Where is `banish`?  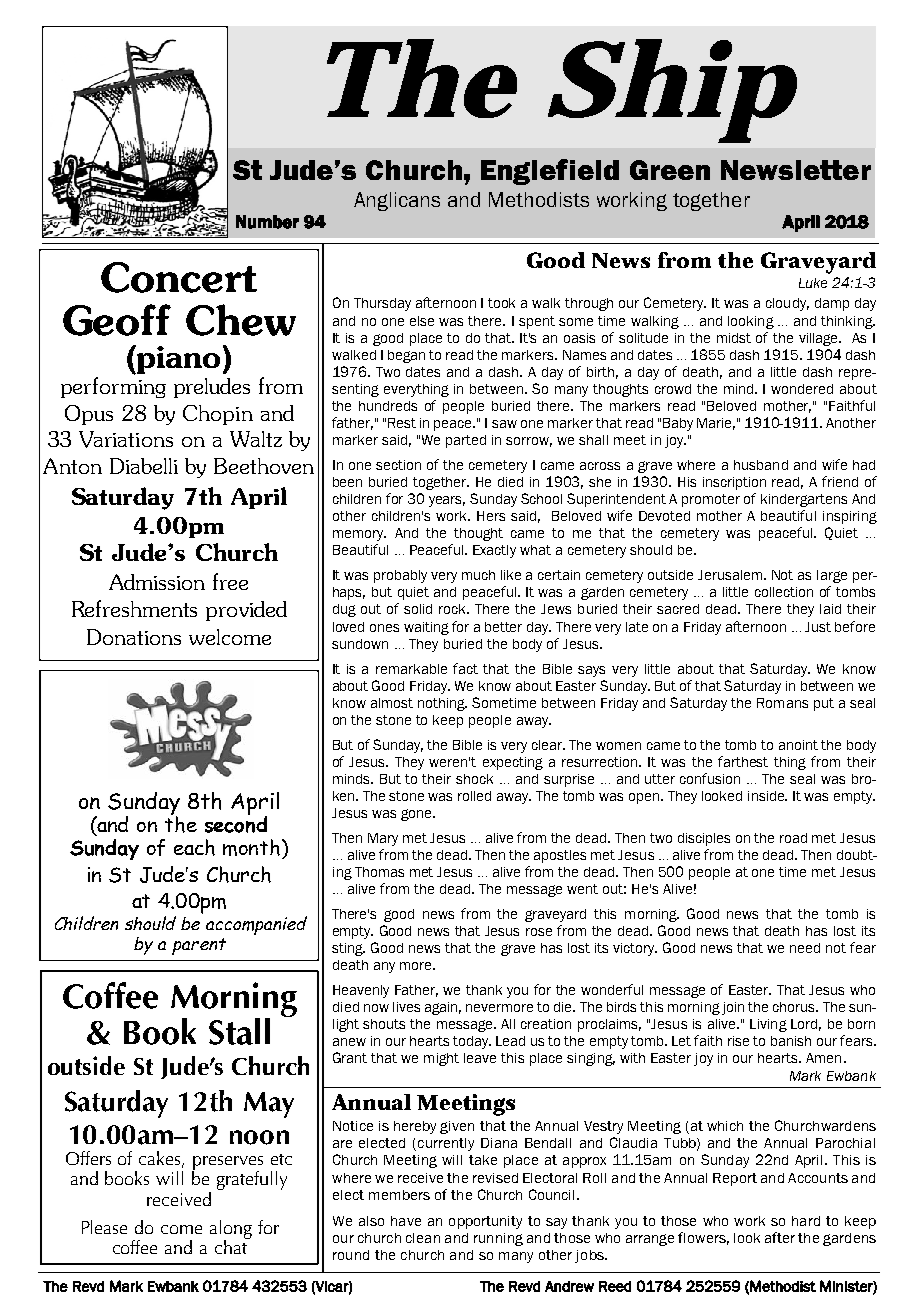
banish is located at coordinates (791, 1041).
